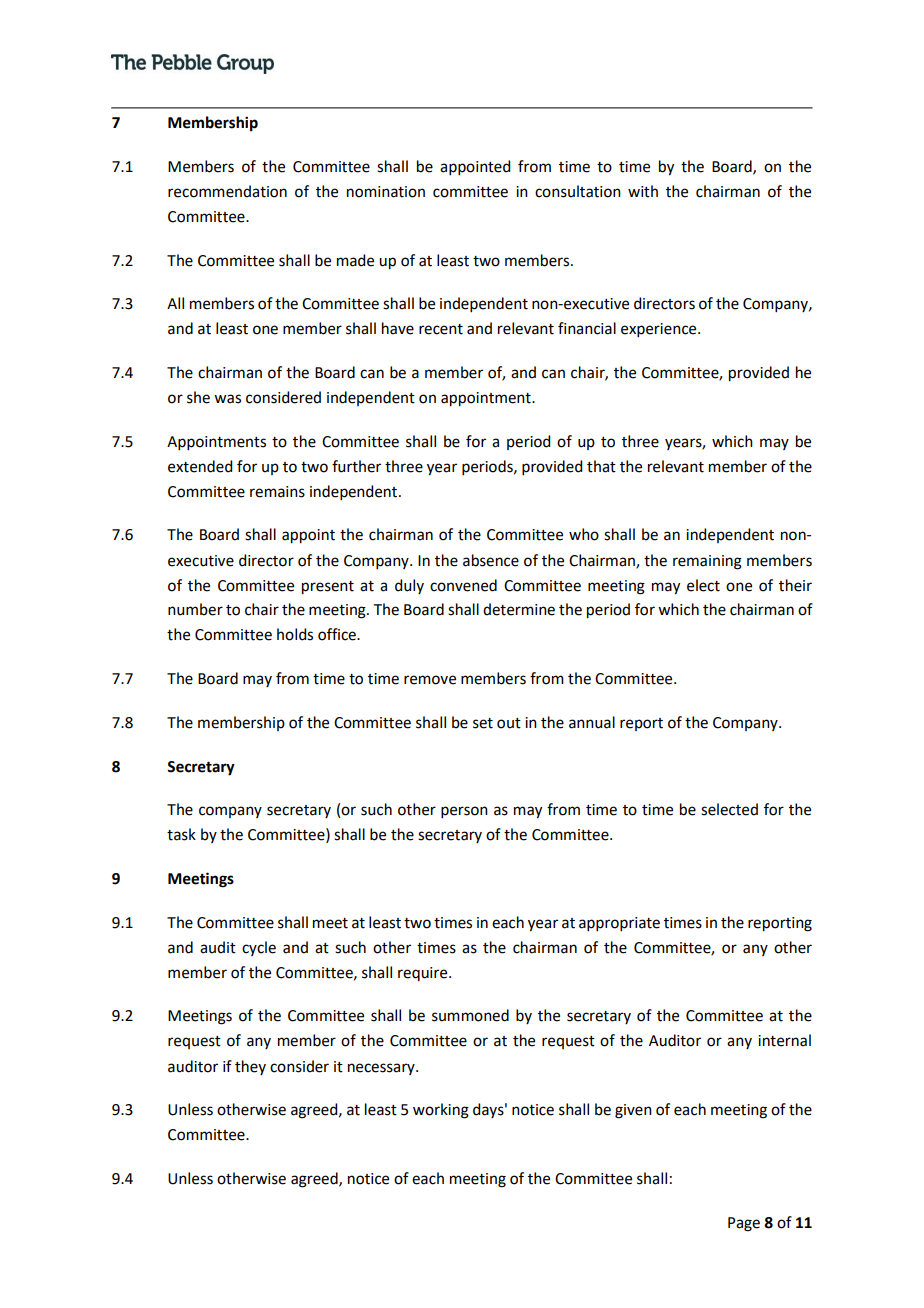 The image size is (924, 1308). Describe the element at coordinates (295, 634) in the screenshot. I see `holds` at that location.
